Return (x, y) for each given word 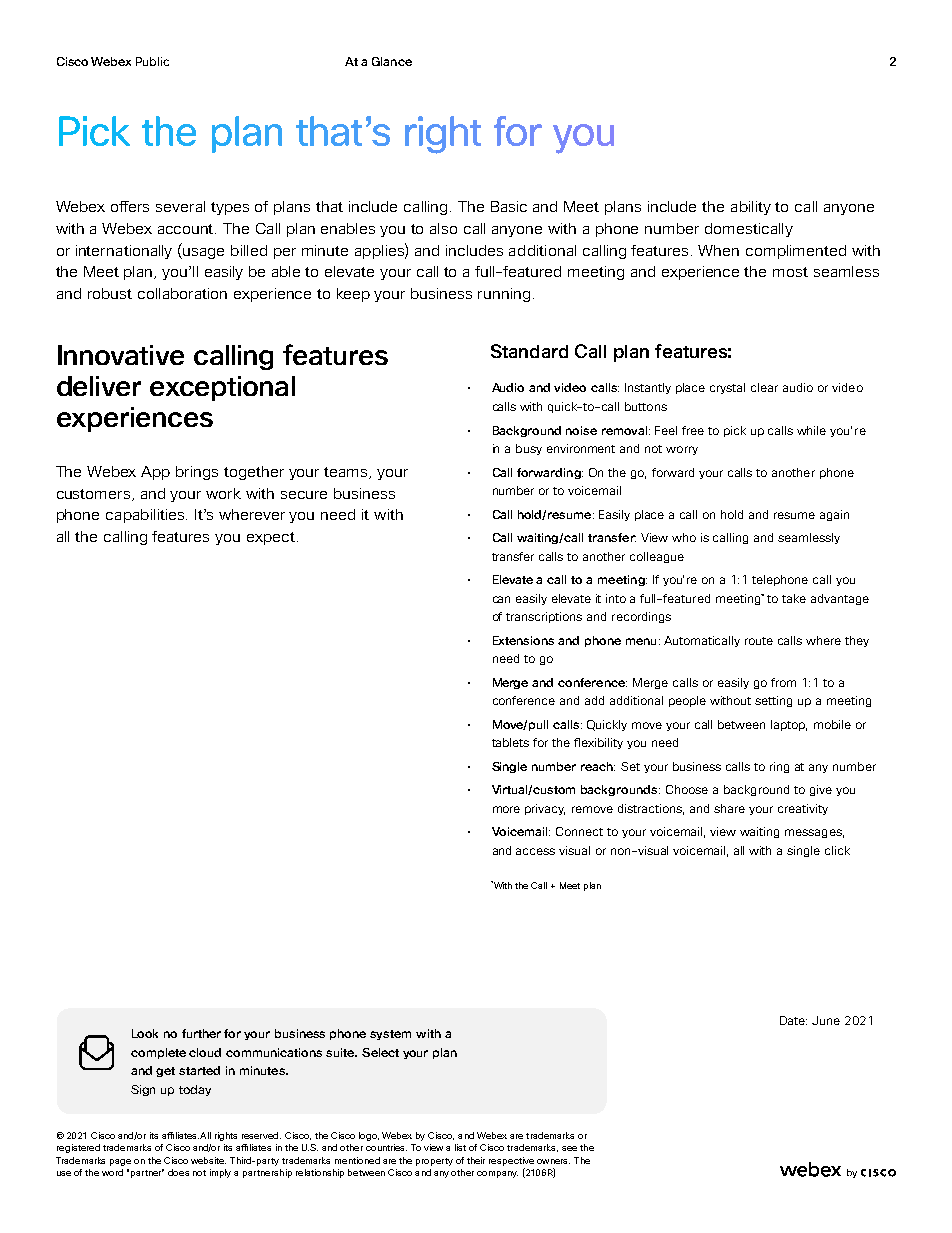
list (460, 1147)
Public (152, 61)
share (729, 808)
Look (145, 1033)
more (506, 809)
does (178, 1172)
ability (751, 208)
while (811, 430)
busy (529, 449)
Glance (392, 61)
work (223, 493)
